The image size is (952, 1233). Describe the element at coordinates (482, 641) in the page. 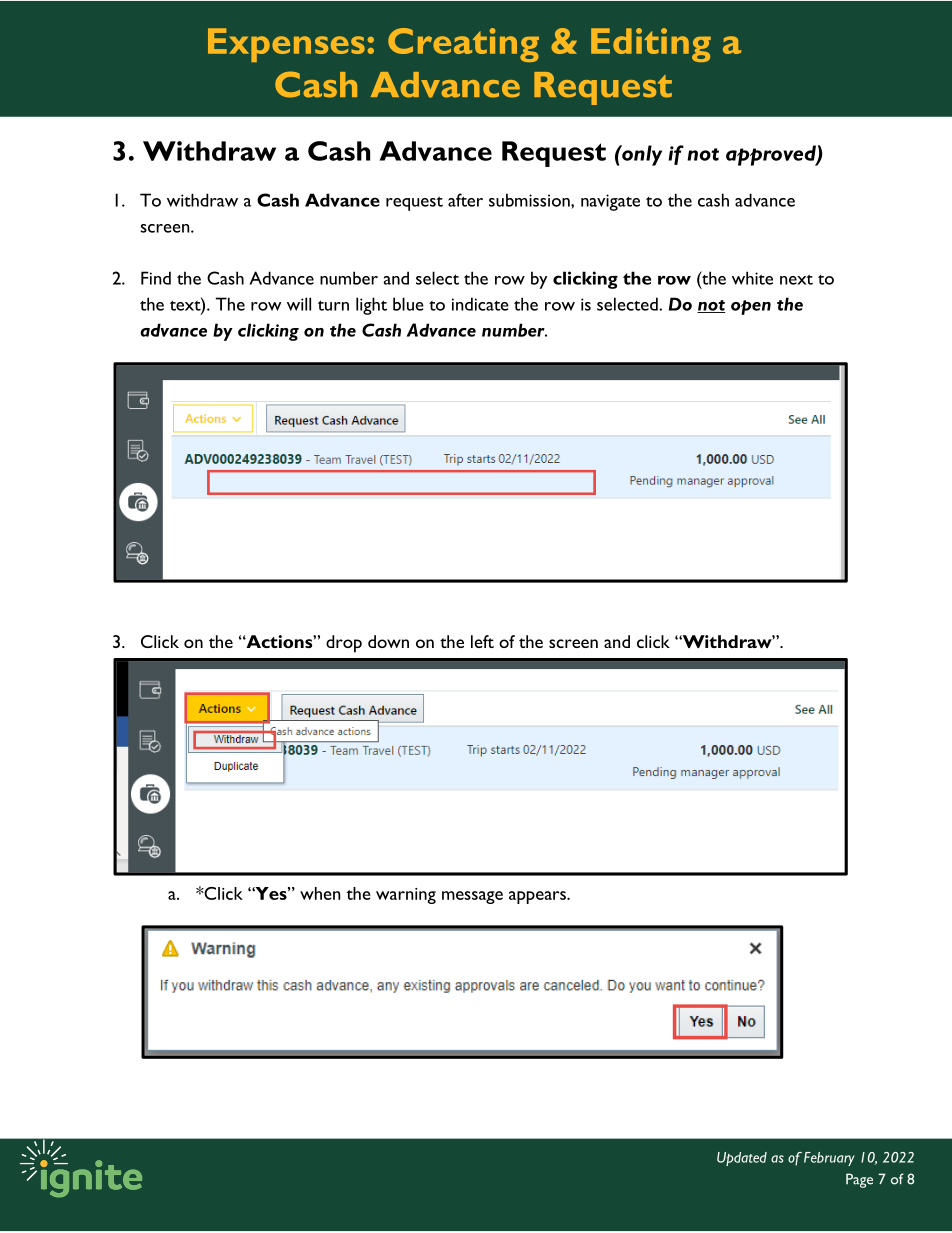

I see `left` at that location.
